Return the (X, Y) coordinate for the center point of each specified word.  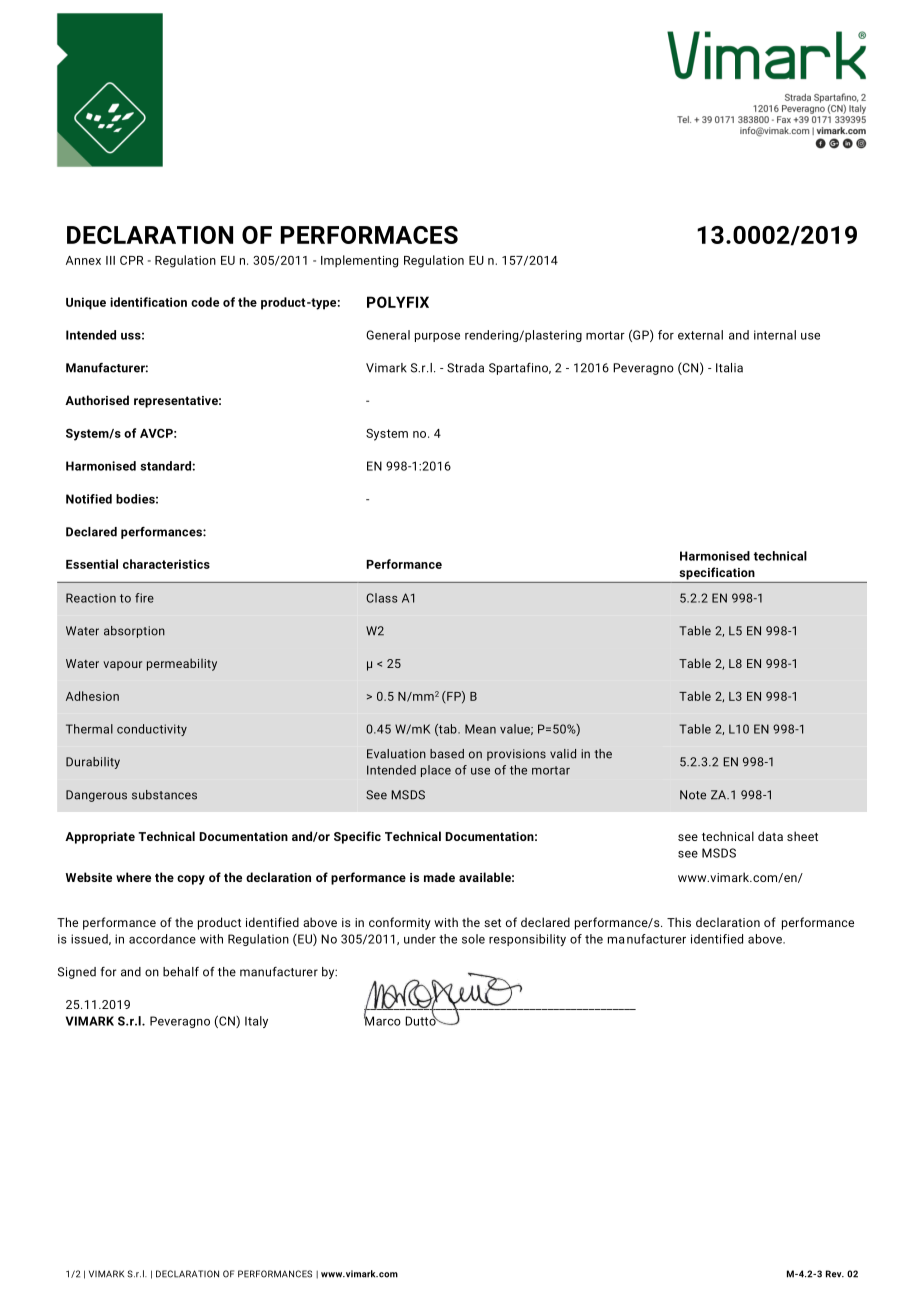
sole (473, 939)
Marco (382, 1020)
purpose (437, 337)
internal (775, 335)
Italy (256, 1022)
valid (563, 754)
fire (144, 598)
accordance (162, 939)
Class (382, 598)
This (679, 922)
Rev (835, 1274)
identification (148, 302)
